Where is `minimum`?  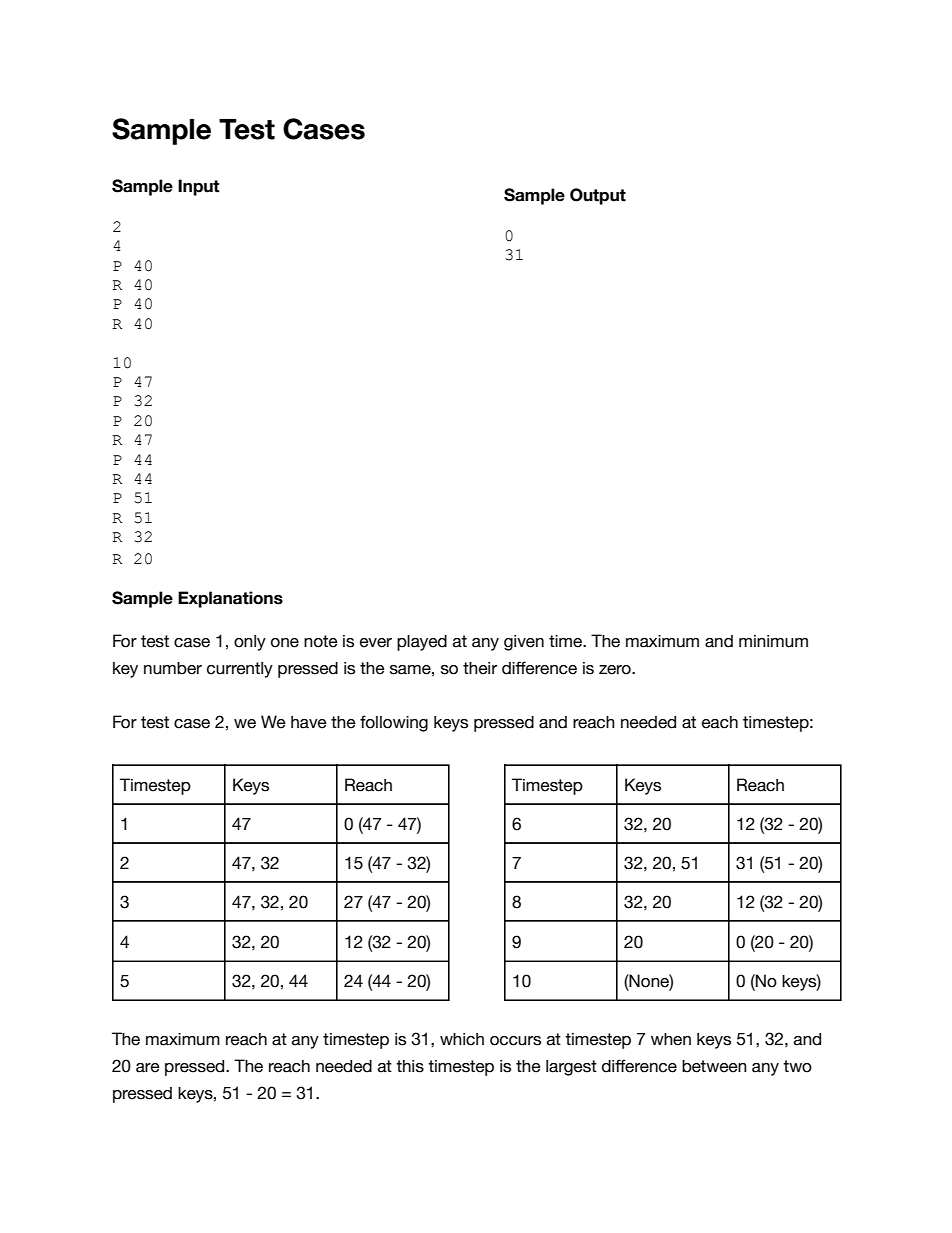
minimum is located at coordinates (773, 641).
